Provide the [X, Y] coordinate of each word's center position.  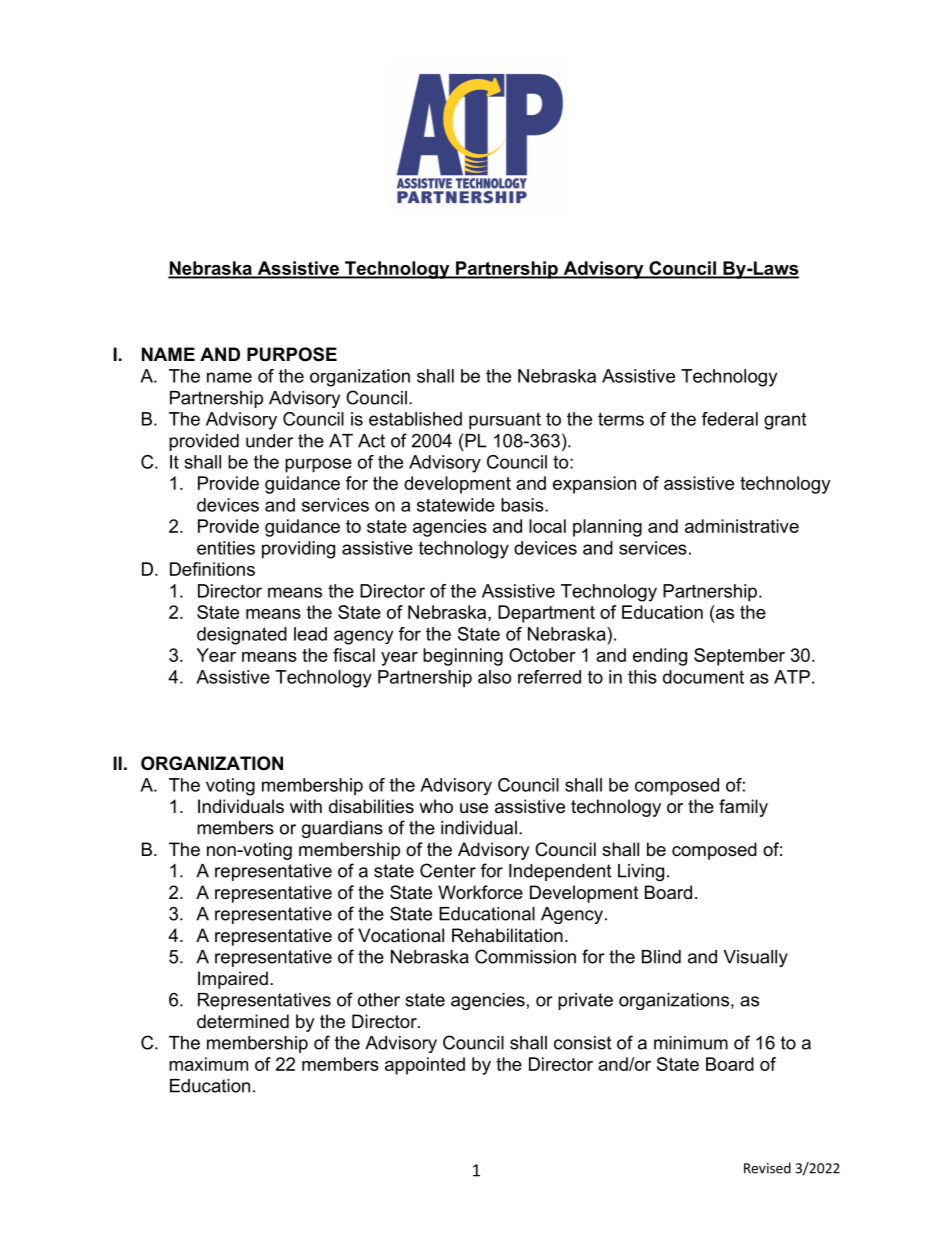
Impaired [233, 980]
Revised [767, 1168]
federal [730, 419]
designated [242, 636]
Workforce [480, 892]
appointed [425, 1066]
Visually [756, 958]
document [703, 677]
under [269, 441]
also [494, 677]
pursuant [505, 421]
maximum [208, 1064]
